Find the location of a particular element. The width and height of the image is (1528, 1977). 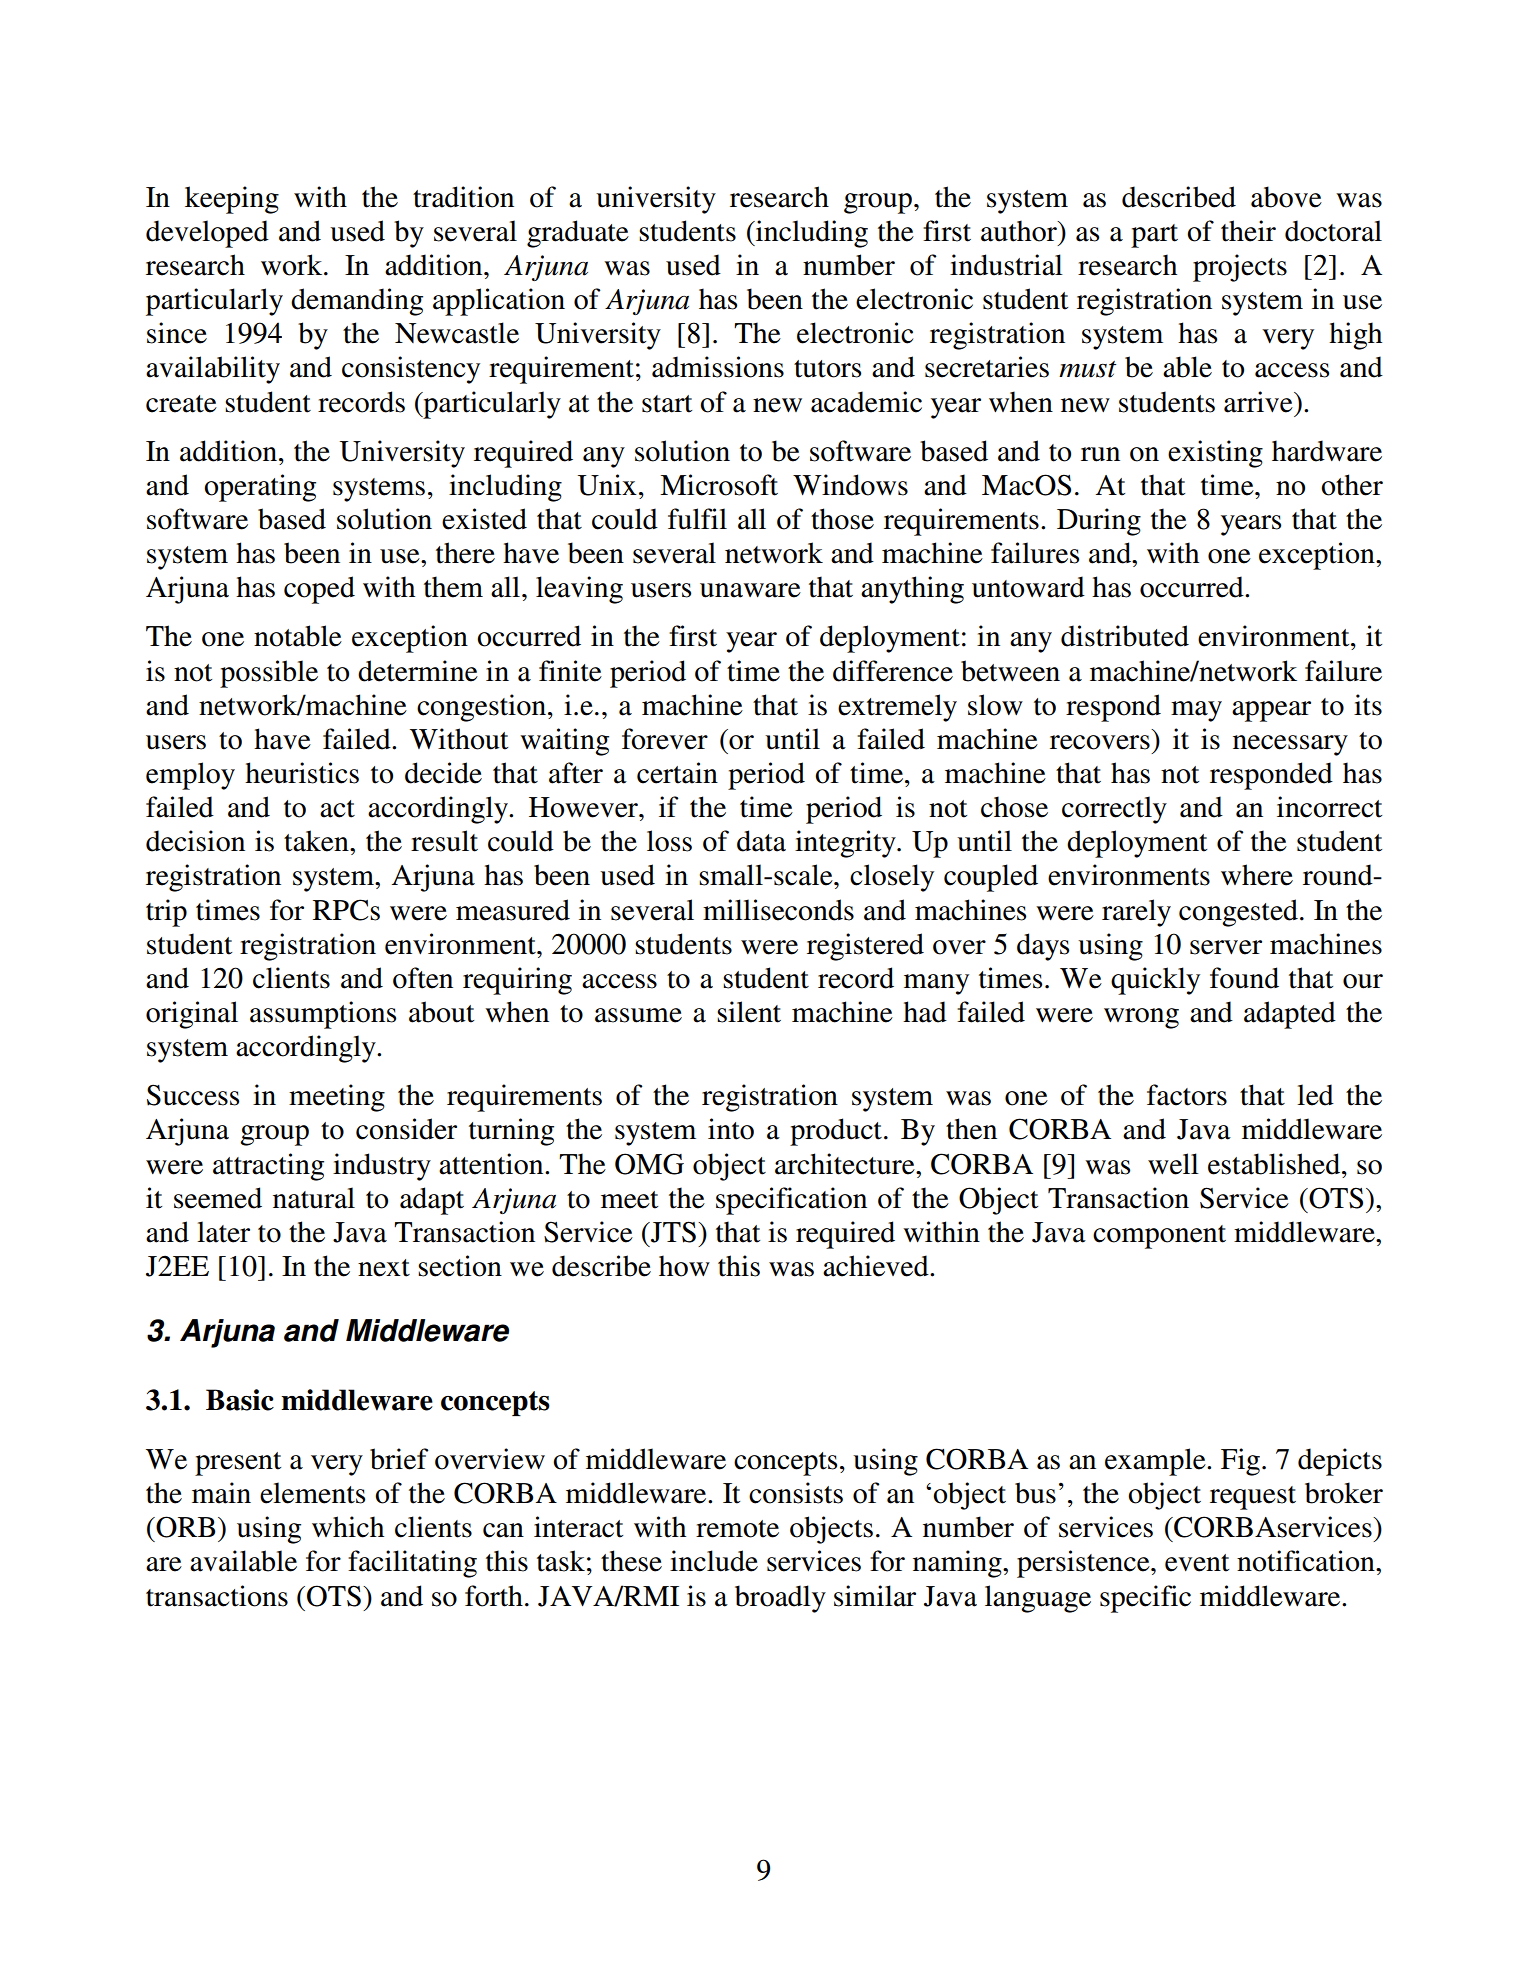

graduate is located at coordinates (578, 234).
